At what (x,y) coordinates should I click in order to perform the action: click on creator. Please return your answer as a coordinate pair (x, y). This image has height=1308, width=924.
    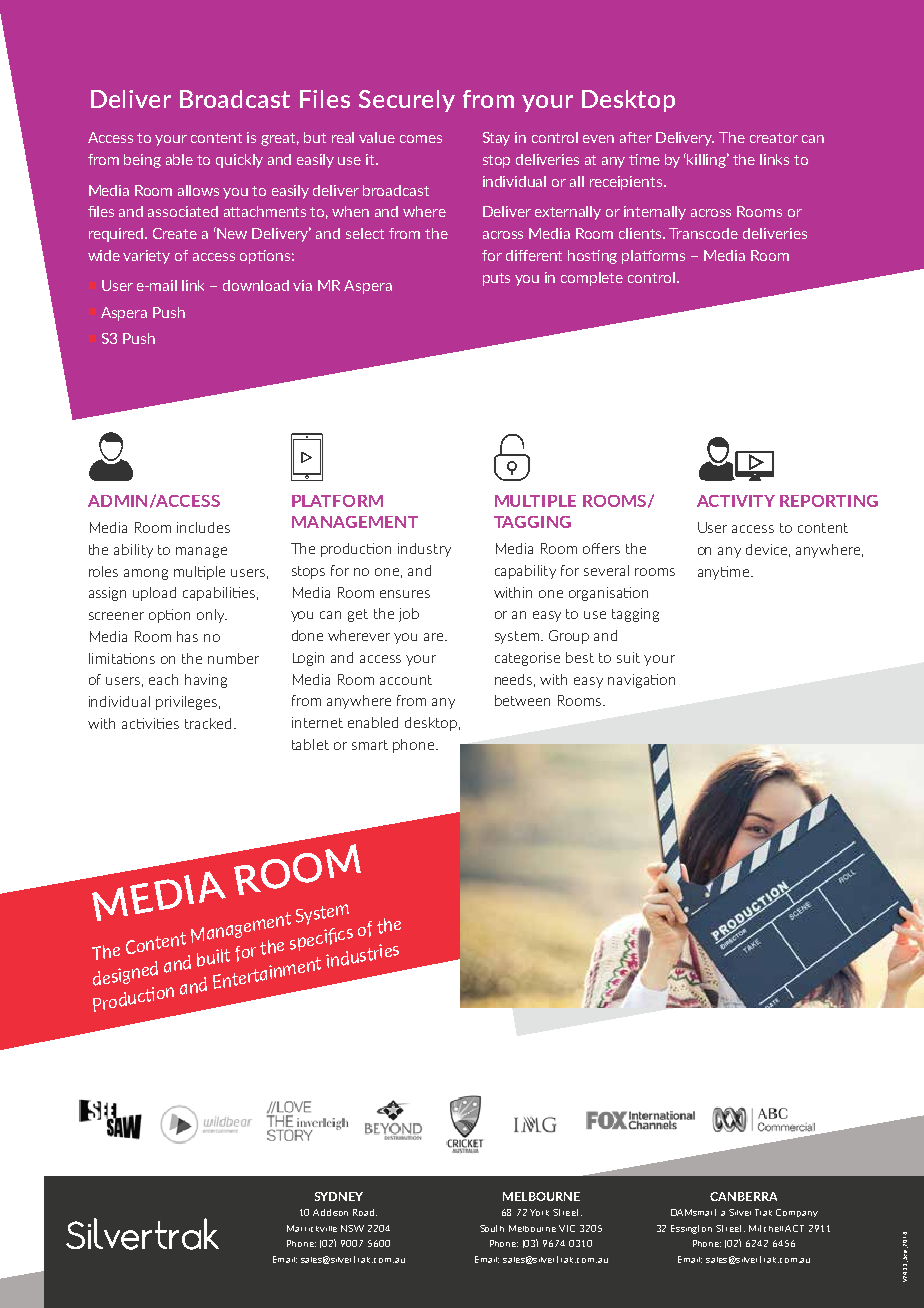
    Looking at the image, I should click on (774, 138).
